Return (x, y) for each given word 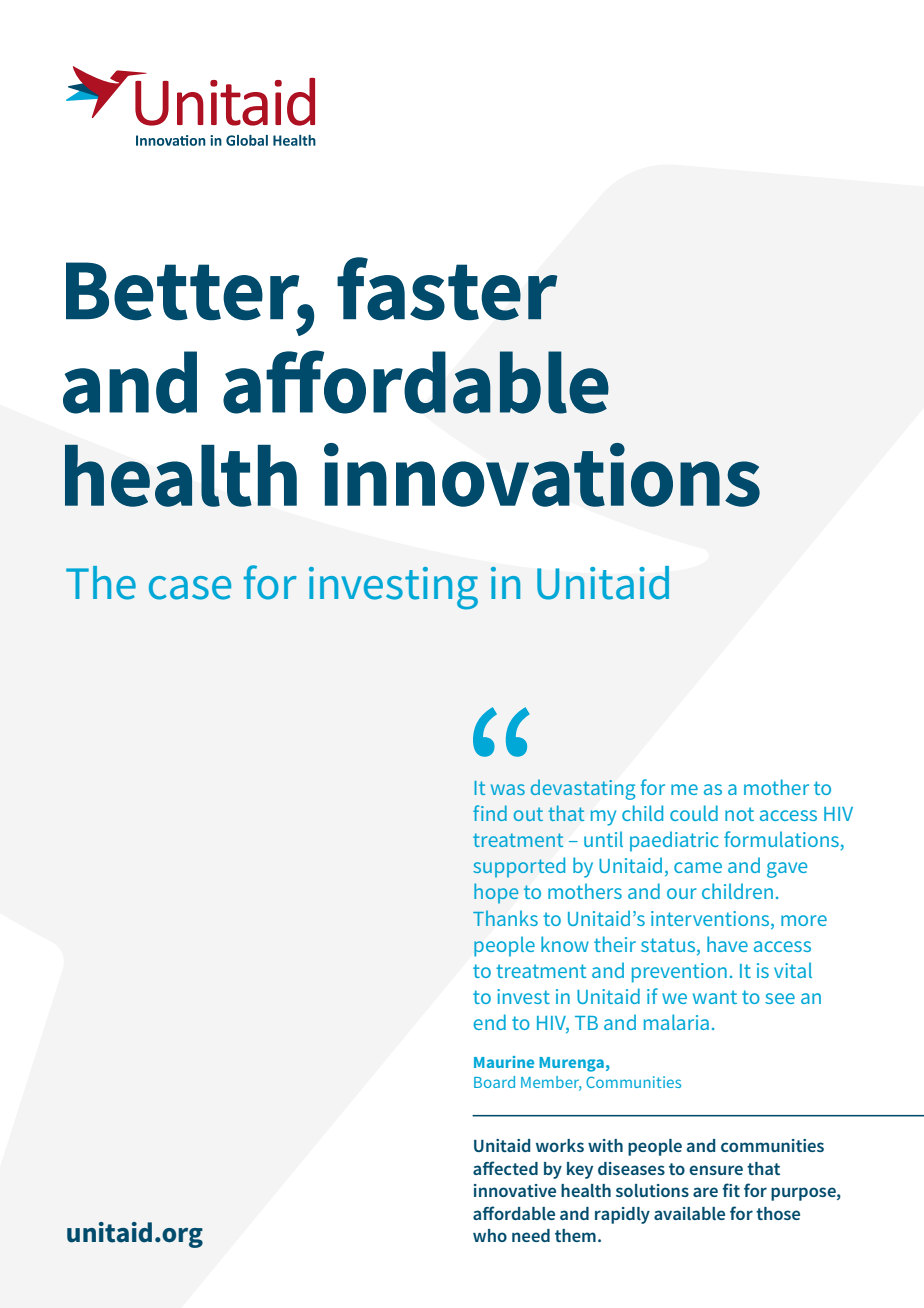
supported (519, 867)
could (694, 813)
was (508, 789)
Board (494, 1082)
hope (496, 893)
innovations (542, 475)
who (490, 1235)
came (698, 867)
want (715, 997)
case (190, 588)
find (490, 813)
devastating (583, 789)
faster (447, 289)
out (528, 814)
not (739, 814)
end (489, 1022)
